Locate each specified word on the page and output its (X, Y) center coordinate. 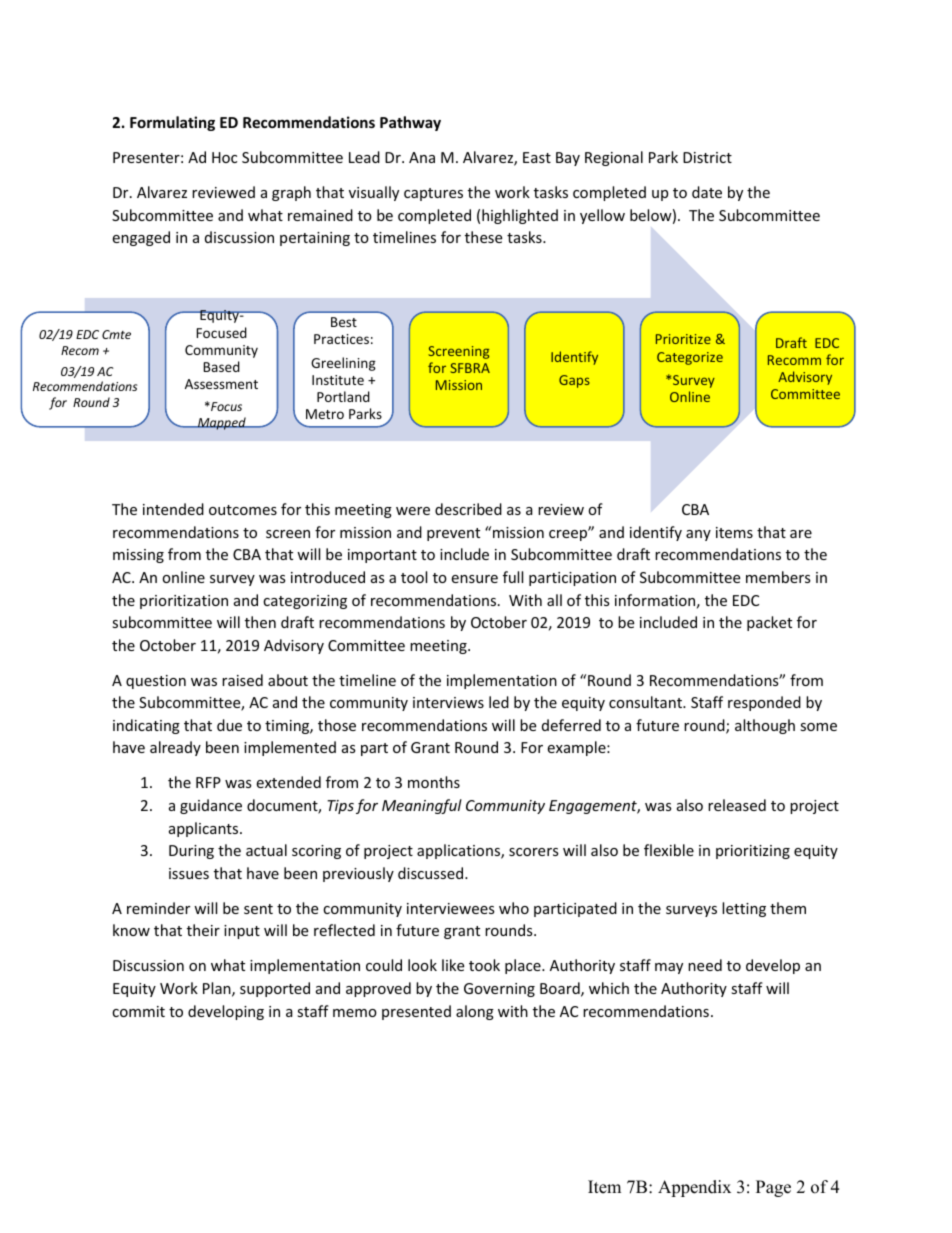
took (484, 965)
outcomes (243, 510)
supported (275, 989)
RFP (208, 782)
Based (221, 366)
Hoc (224, 157)
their (203, 930)
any (698, 535)
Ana (422, 157)
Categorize (690, 358)
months (434, 782)
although (765, 726)
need (705, 965)
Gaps (574, 381)
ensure (474, 579)
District (707, 157)
